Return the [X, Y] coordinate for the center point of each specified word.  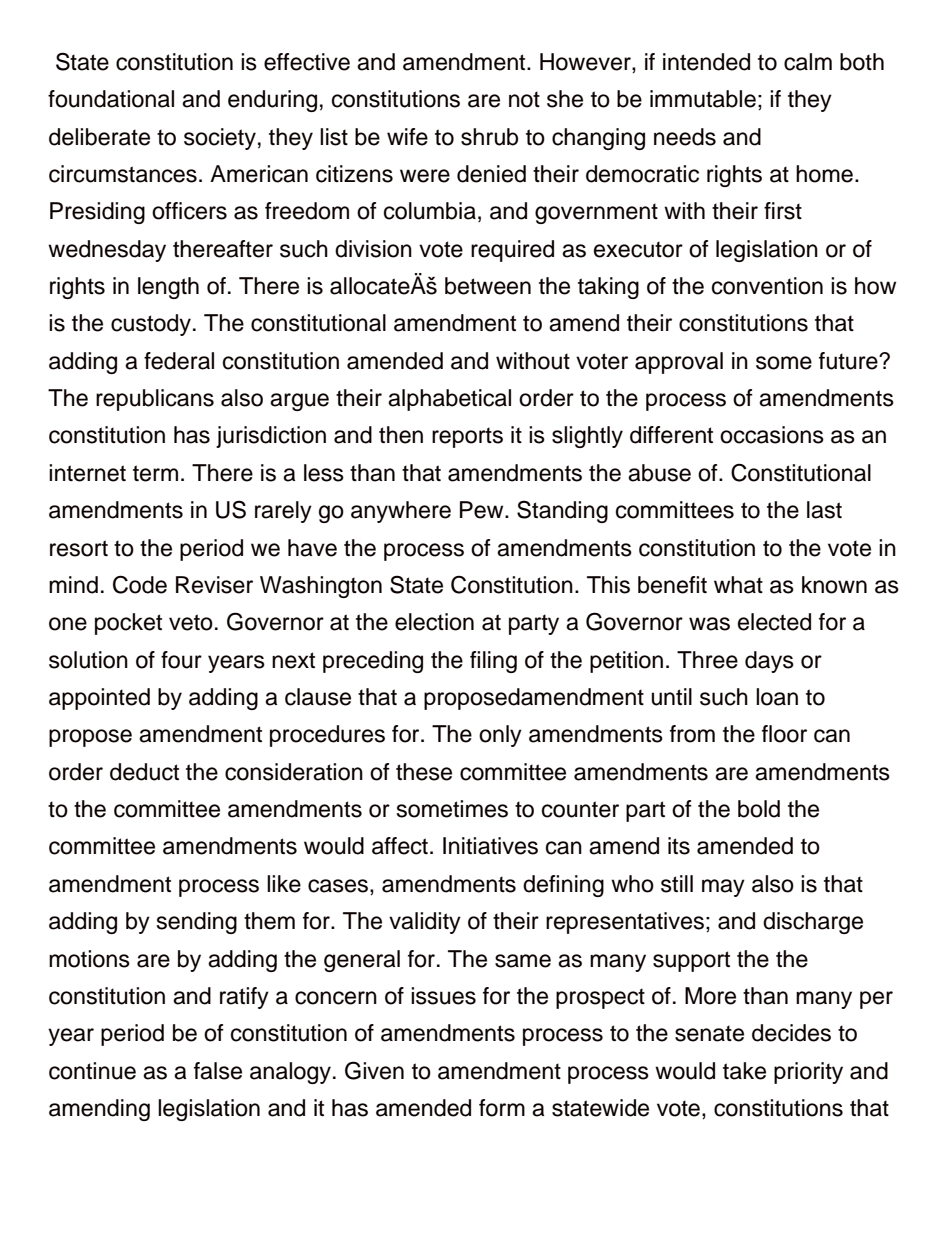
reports [467, 437]
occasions [772, 435]
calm [808, 62]
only [500, 736]
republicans [155, 400]
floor [784, 734]
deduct [144, 772]
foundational [111, 99]
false [218, 1071]
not [524, 99]
